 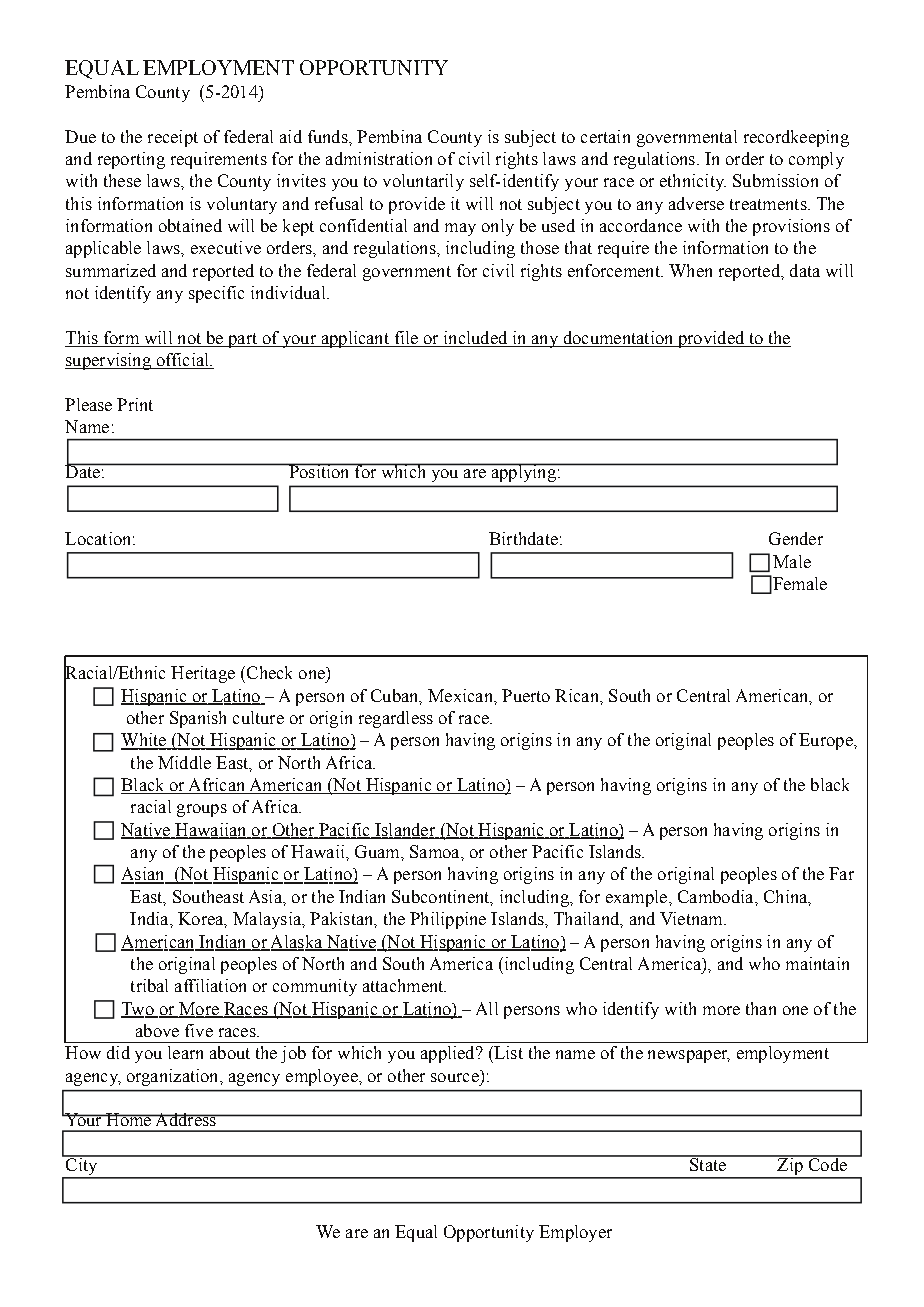 What do you see at coordinates (174, 1077) in the screenshot?
I see `organization` at bounding box center [174, 1077].
